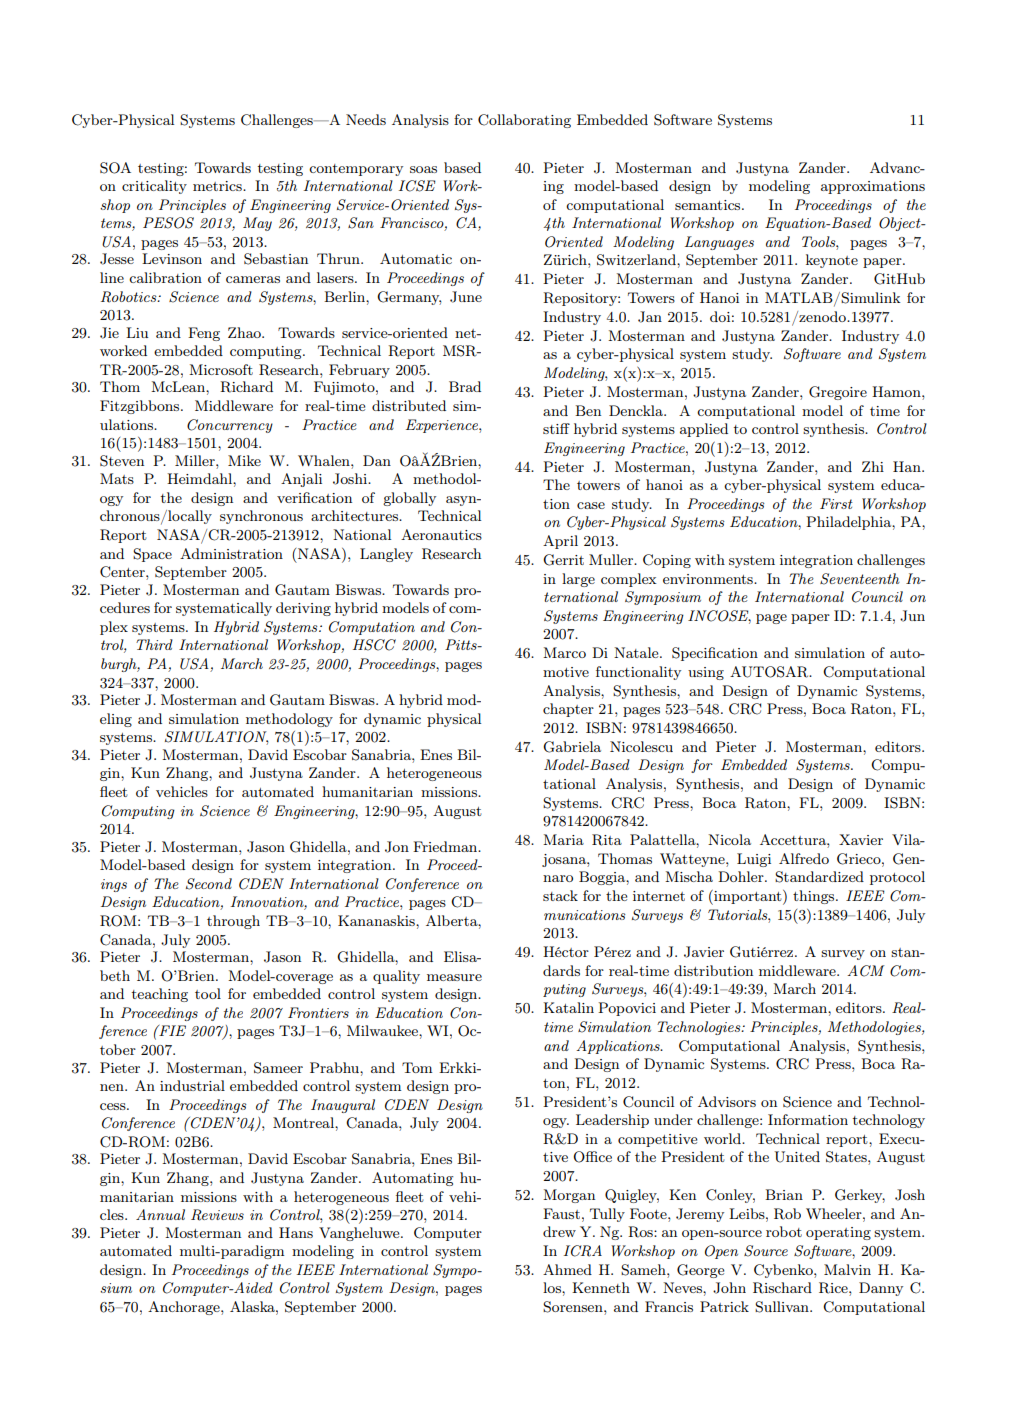 This document has height=1427, width=1009. What do you see at coordinates (783, 1307) in the document?
I see `Sullivan` at bounding box center [783, 1307].
